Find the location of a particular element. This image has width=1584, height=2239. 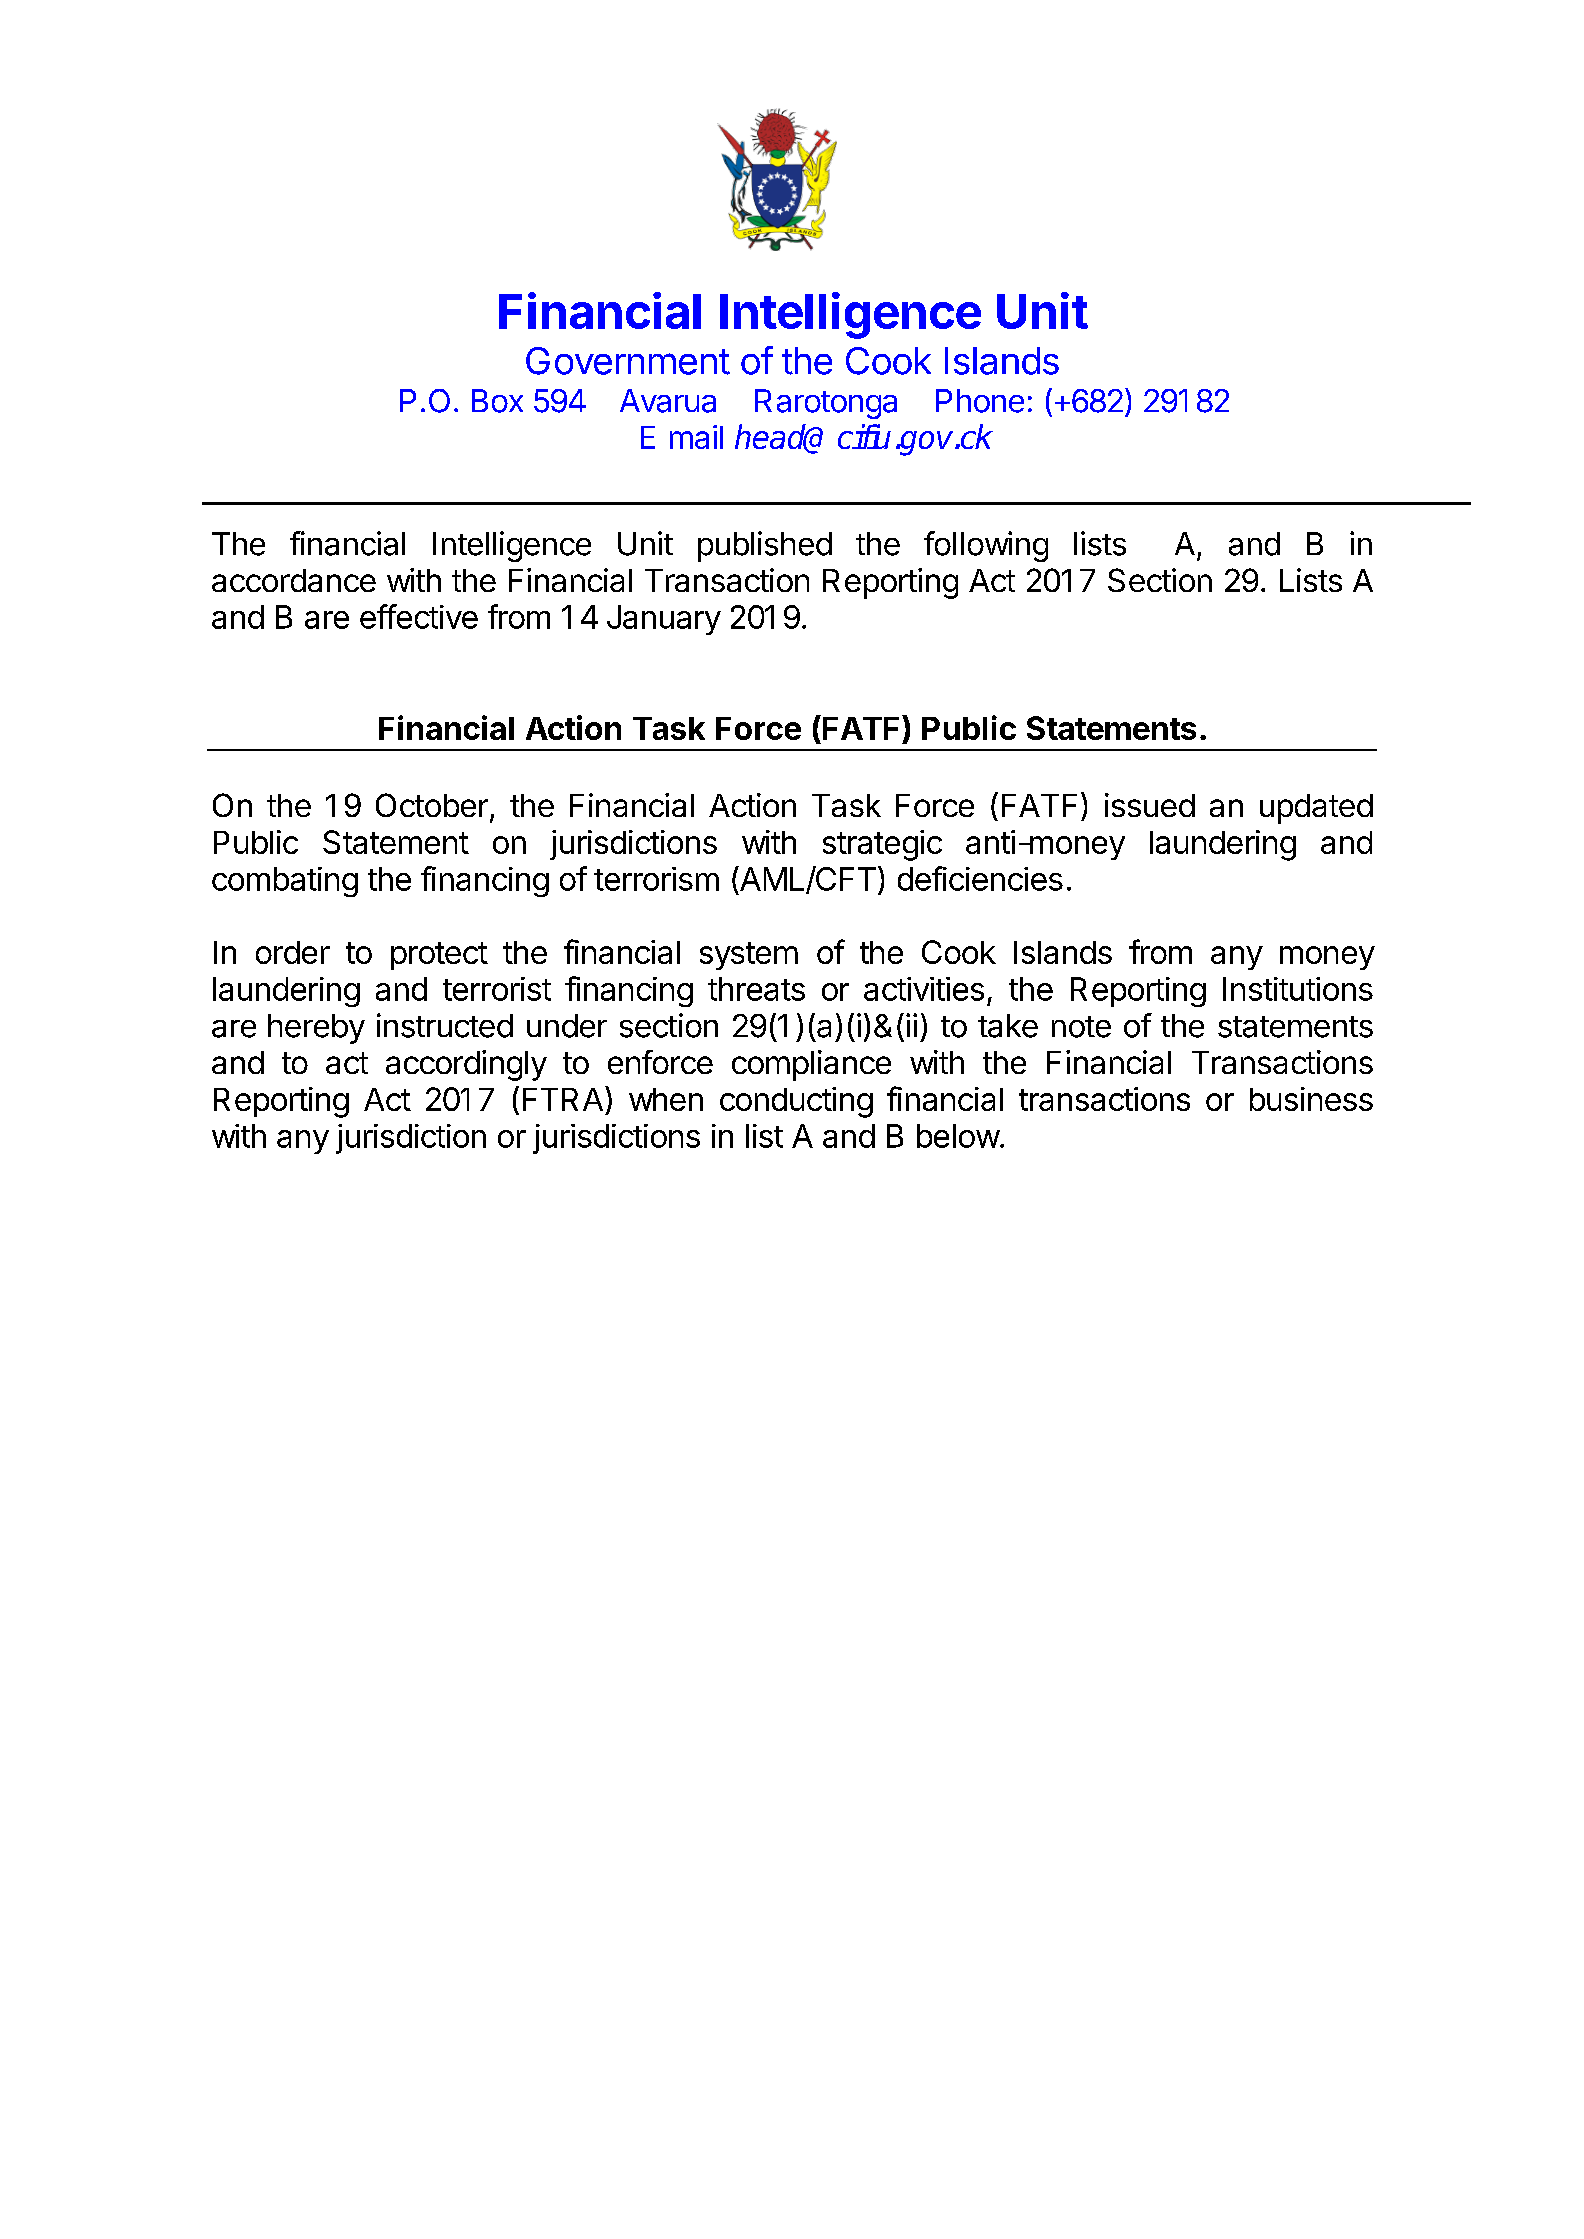

accordance is located at coordinates (294, 580).
